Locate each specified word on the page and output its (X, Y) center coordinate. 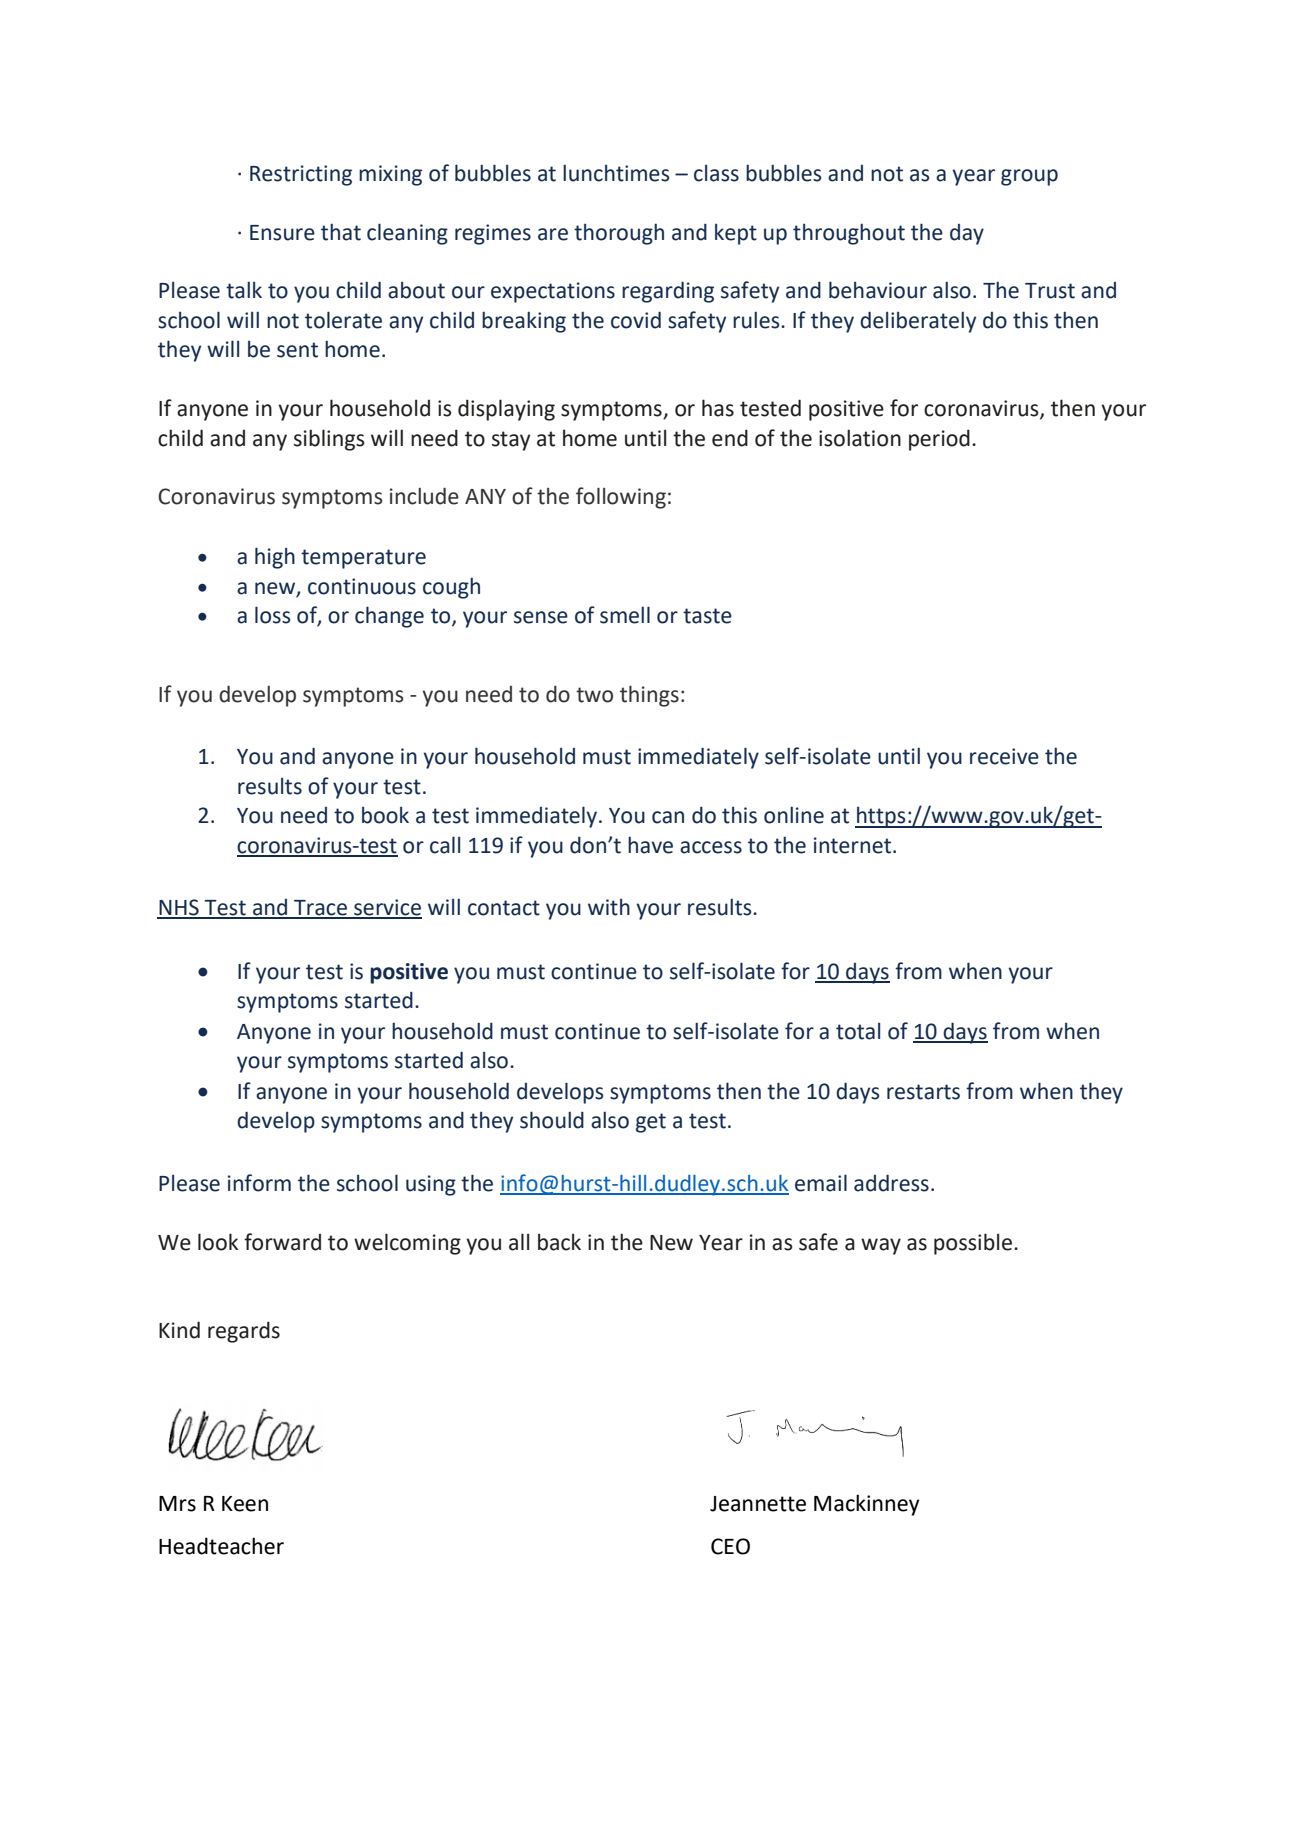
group (1029, 177)
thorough (619, 234)
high (275, 558)
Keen (245, 1504)
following (621, 498)
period (939, 440)
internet (854, 845)
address (891, 1183)
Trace (321, 909)
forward (282, 1242)
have (650, 845)
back (559, 1242)
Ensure (282, 233)
